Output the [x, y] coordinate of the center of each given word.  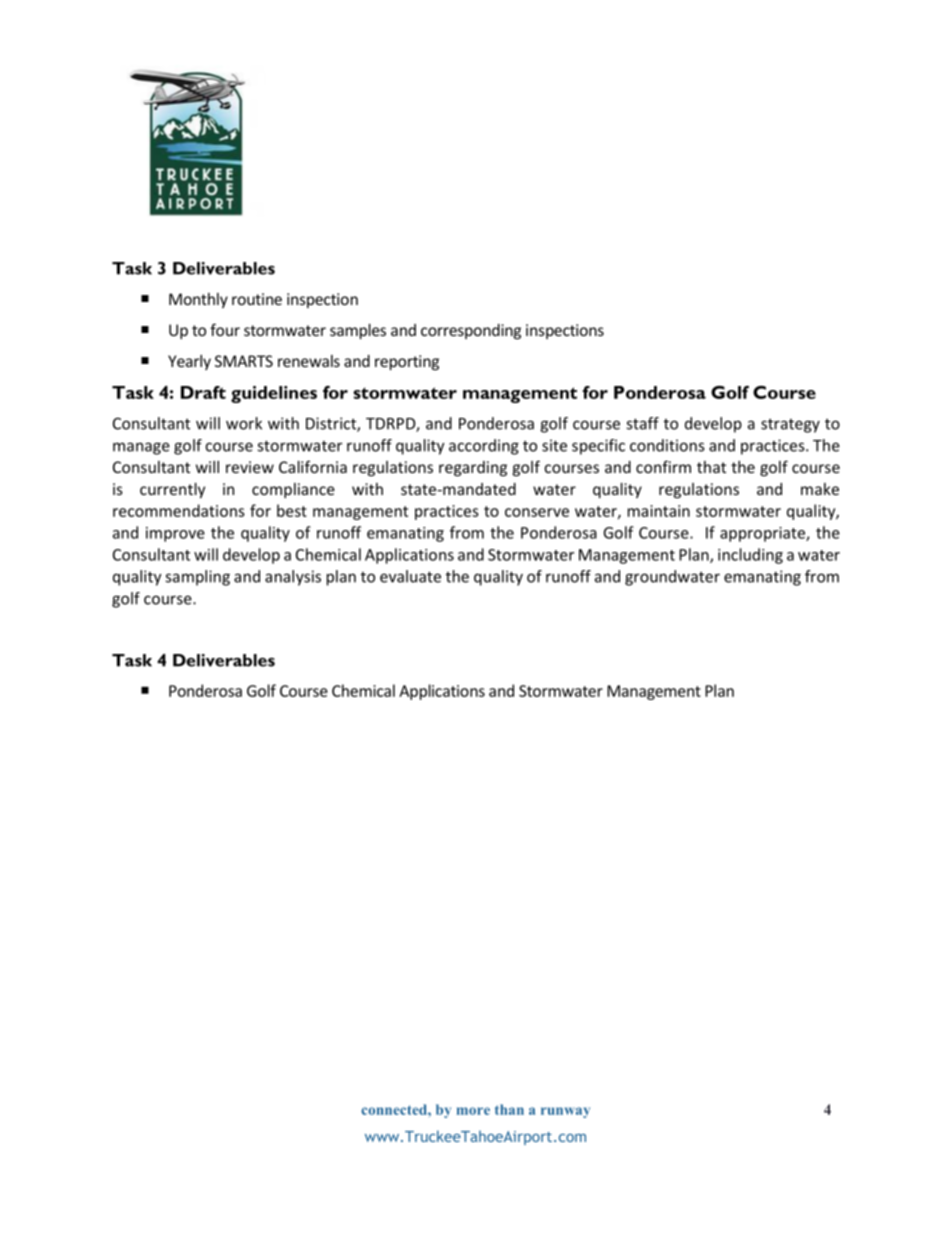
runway [565, 1112]
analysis [293, 578]
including [750, 556]
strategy [790, 426]
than [509, 1109]
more [473, 1111]
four [225, 329]
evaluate [410, 576]
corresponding [471, 331]
